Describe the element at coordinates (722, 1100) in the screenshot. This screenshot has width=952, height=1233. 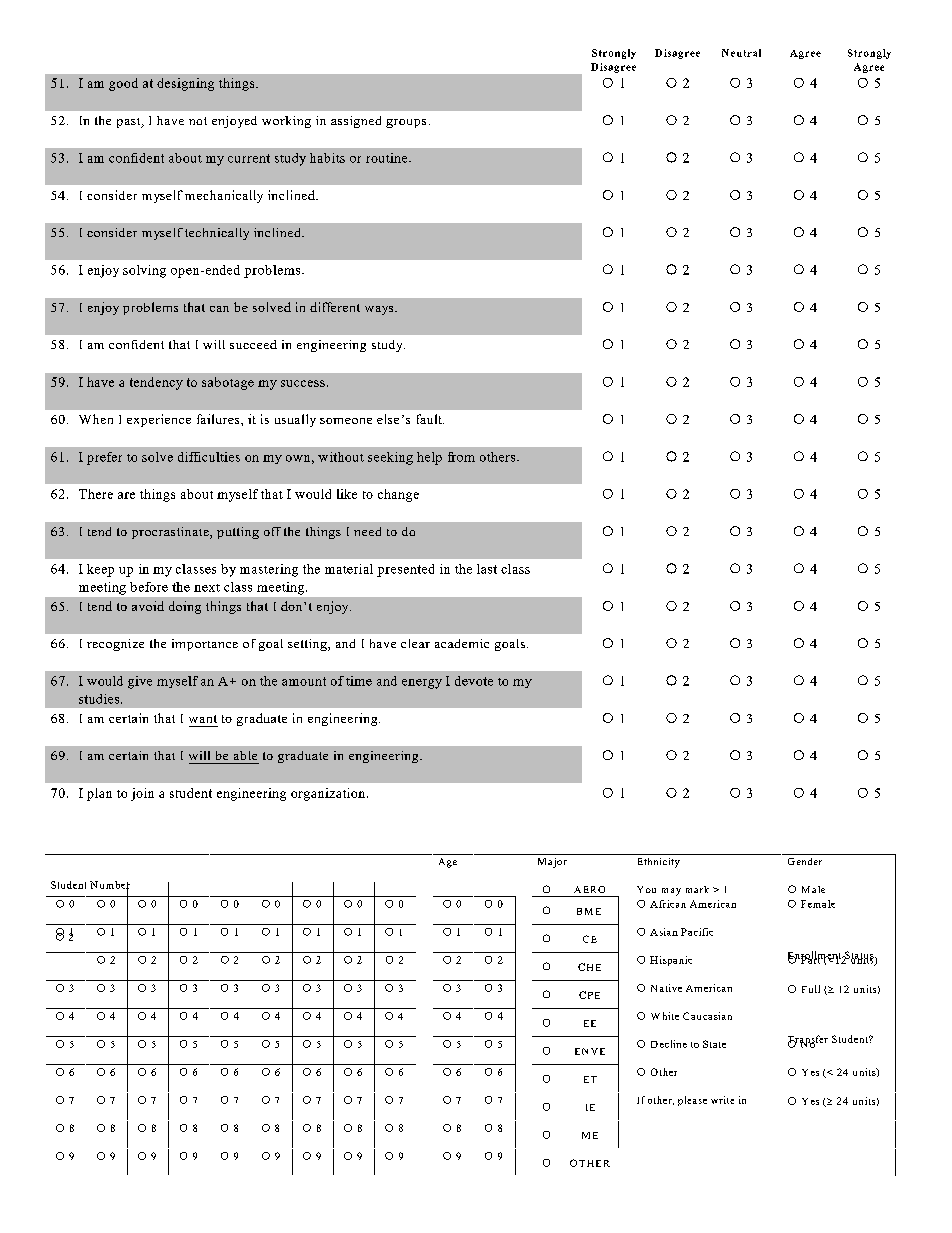
I see `write` at that location.
